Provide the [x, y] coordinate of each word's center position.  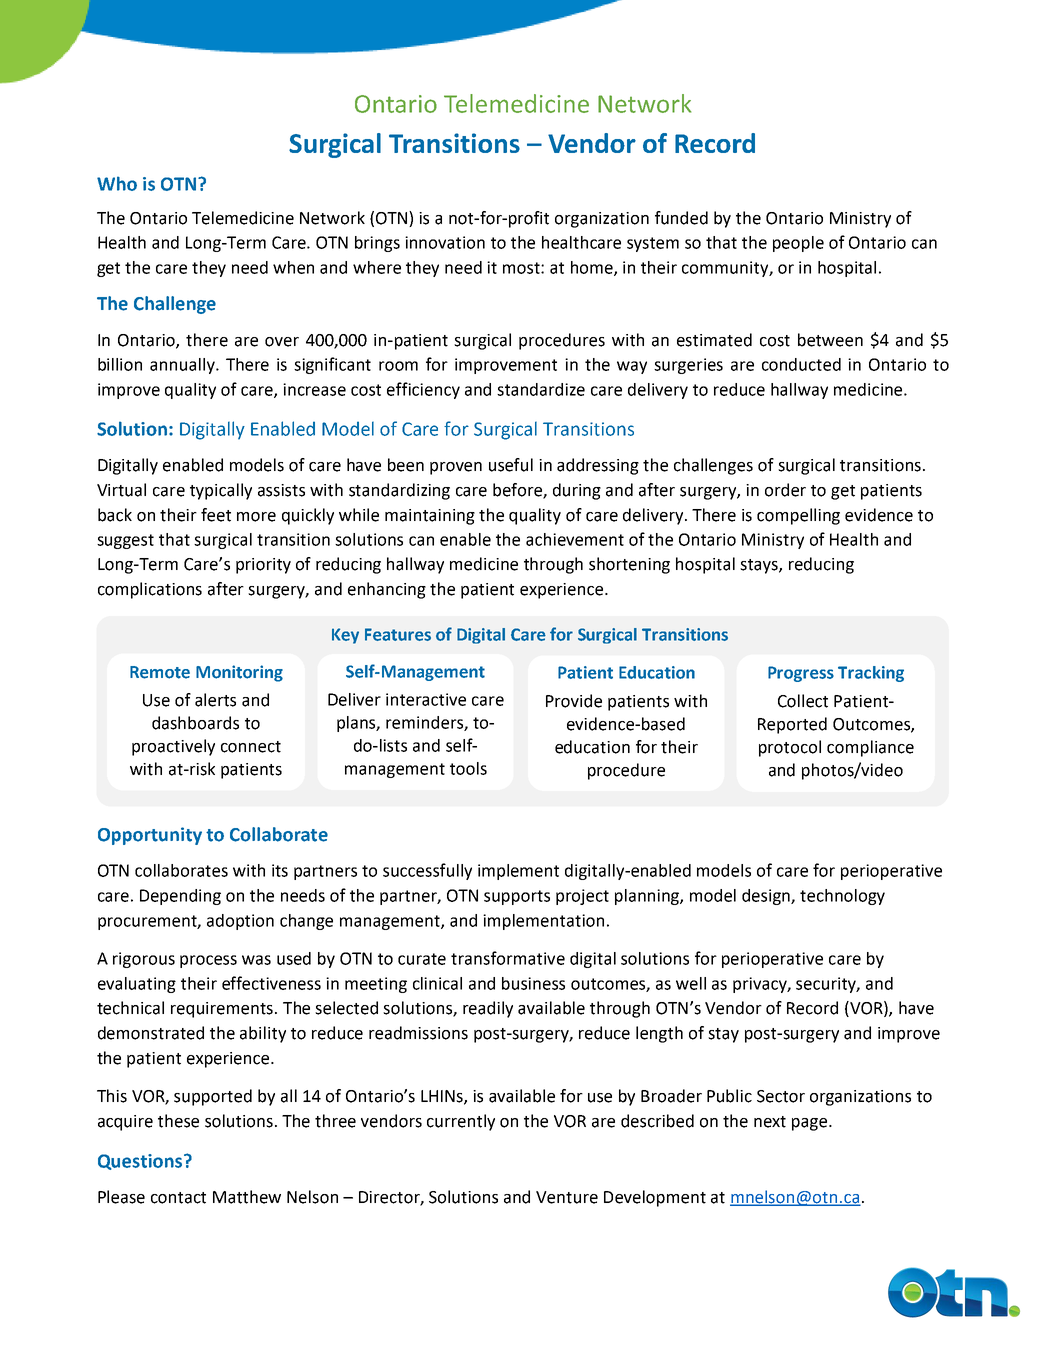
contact [178, 1198]
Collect [803, 701]
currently [461, 1122]
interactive [426, 699]
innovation [445, 242]
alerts [215, 700]
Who [117, 183]
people [798, 244]
